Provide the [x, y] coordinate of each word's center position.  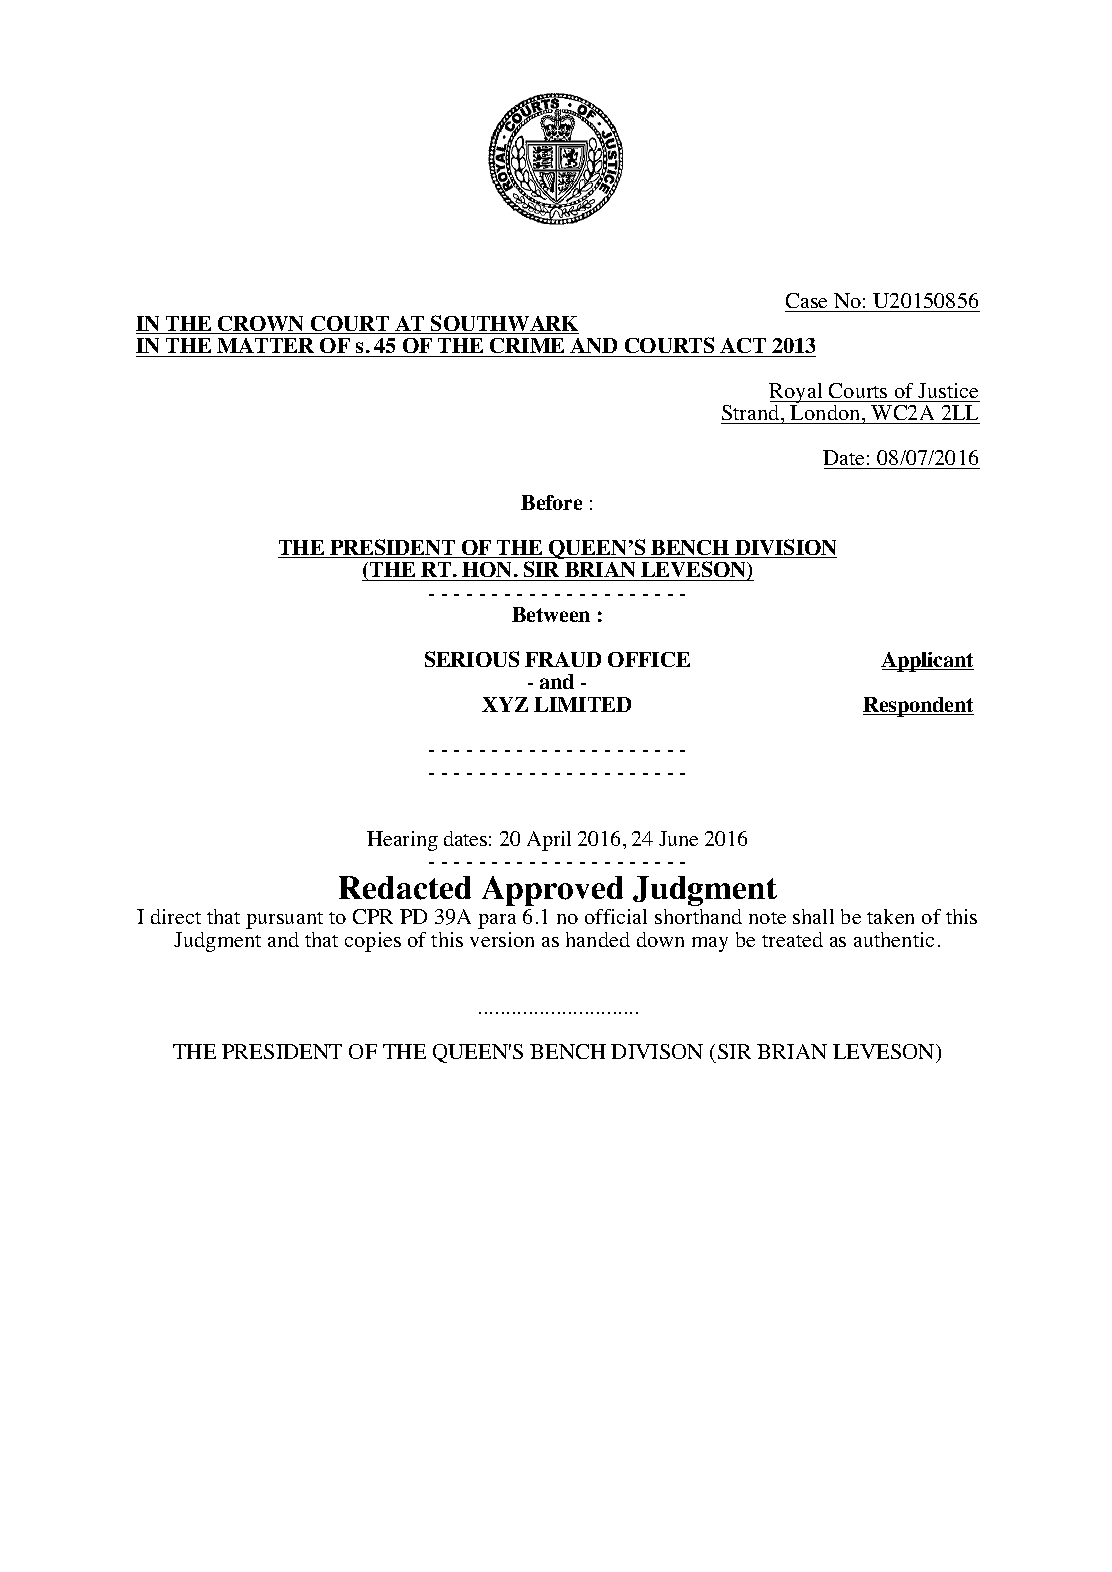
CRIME [527, 345]
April [549, 841]
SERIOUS [472, 659]
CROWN [261, 325]
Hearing [402, 841]
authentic [894, 939]
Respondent [918, 707]
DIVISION [785, 548]
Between [551, 614]
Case [808, 302]
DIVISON [657, 1051]
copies [373, 942]
